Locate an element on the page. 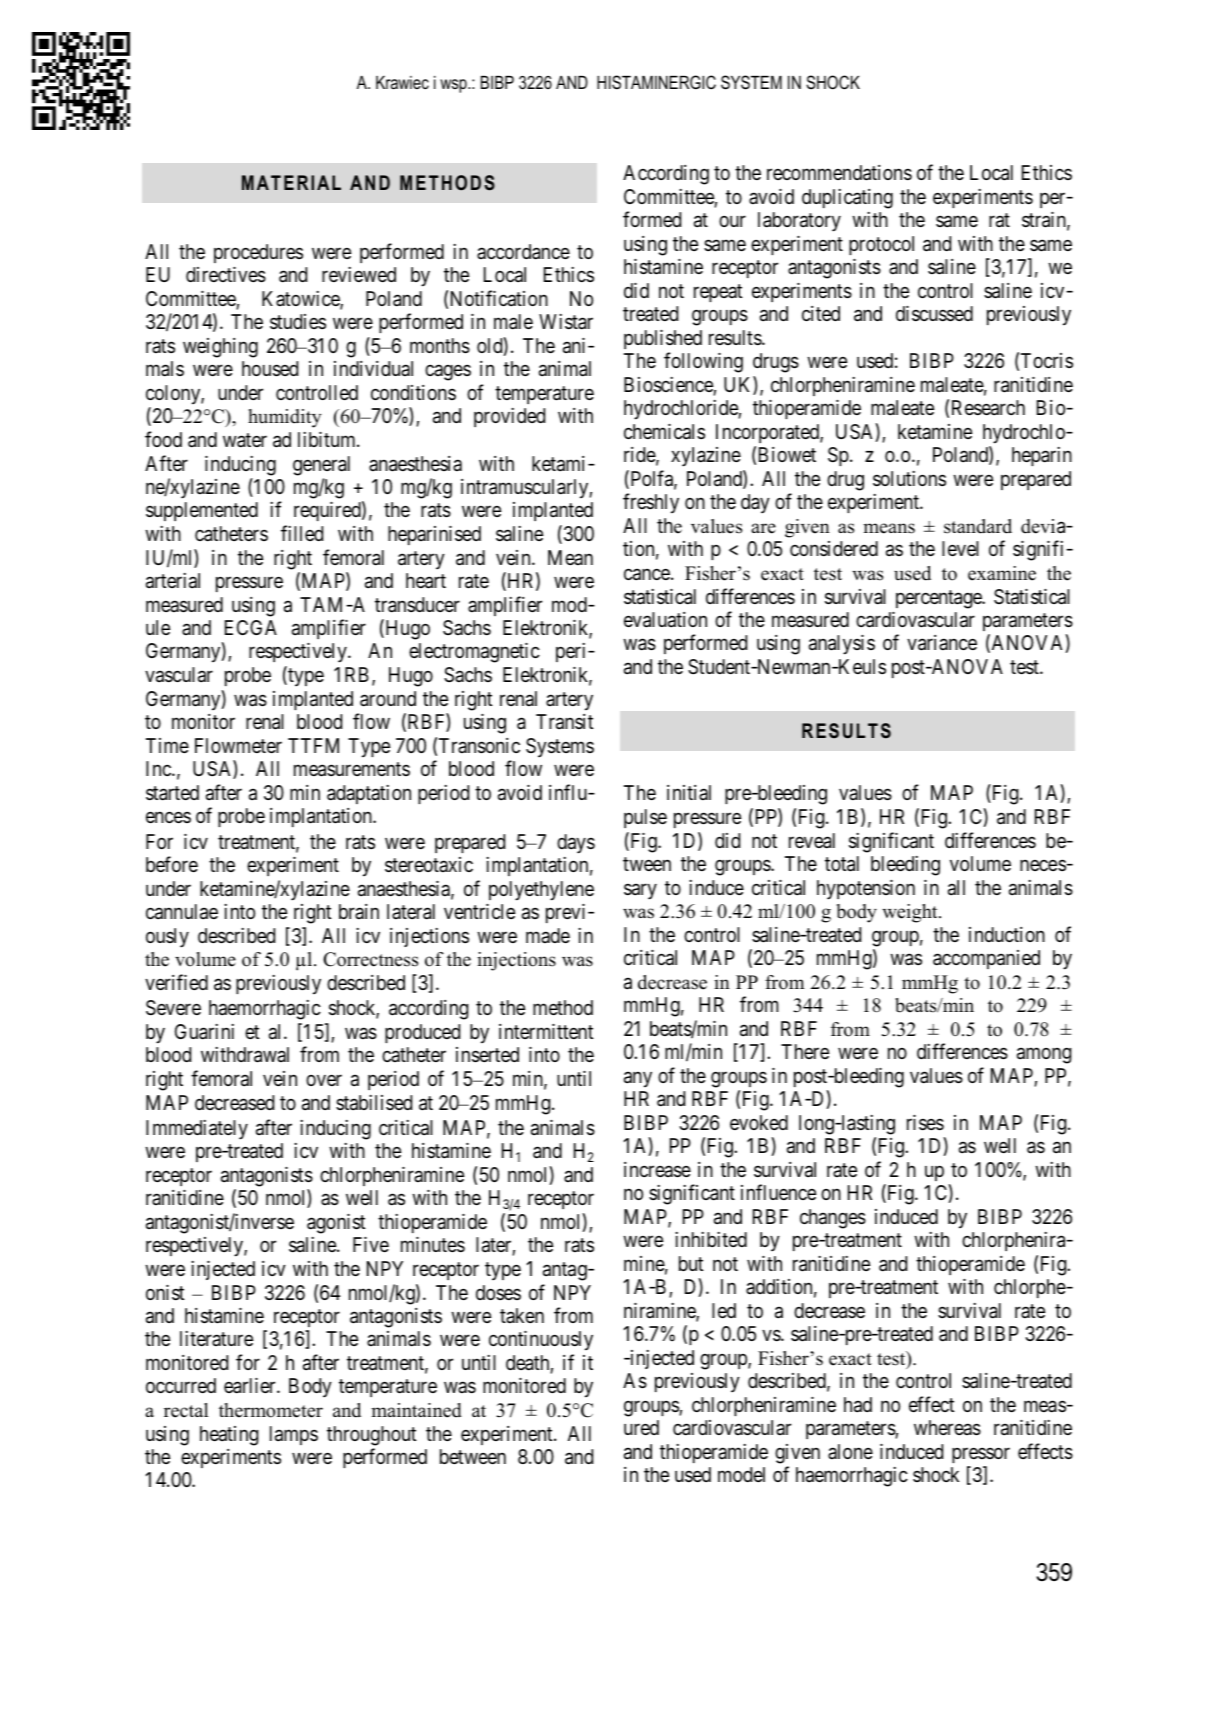 This document has width=1217, height=1721. accordance is located at coordinates (523, 252).
